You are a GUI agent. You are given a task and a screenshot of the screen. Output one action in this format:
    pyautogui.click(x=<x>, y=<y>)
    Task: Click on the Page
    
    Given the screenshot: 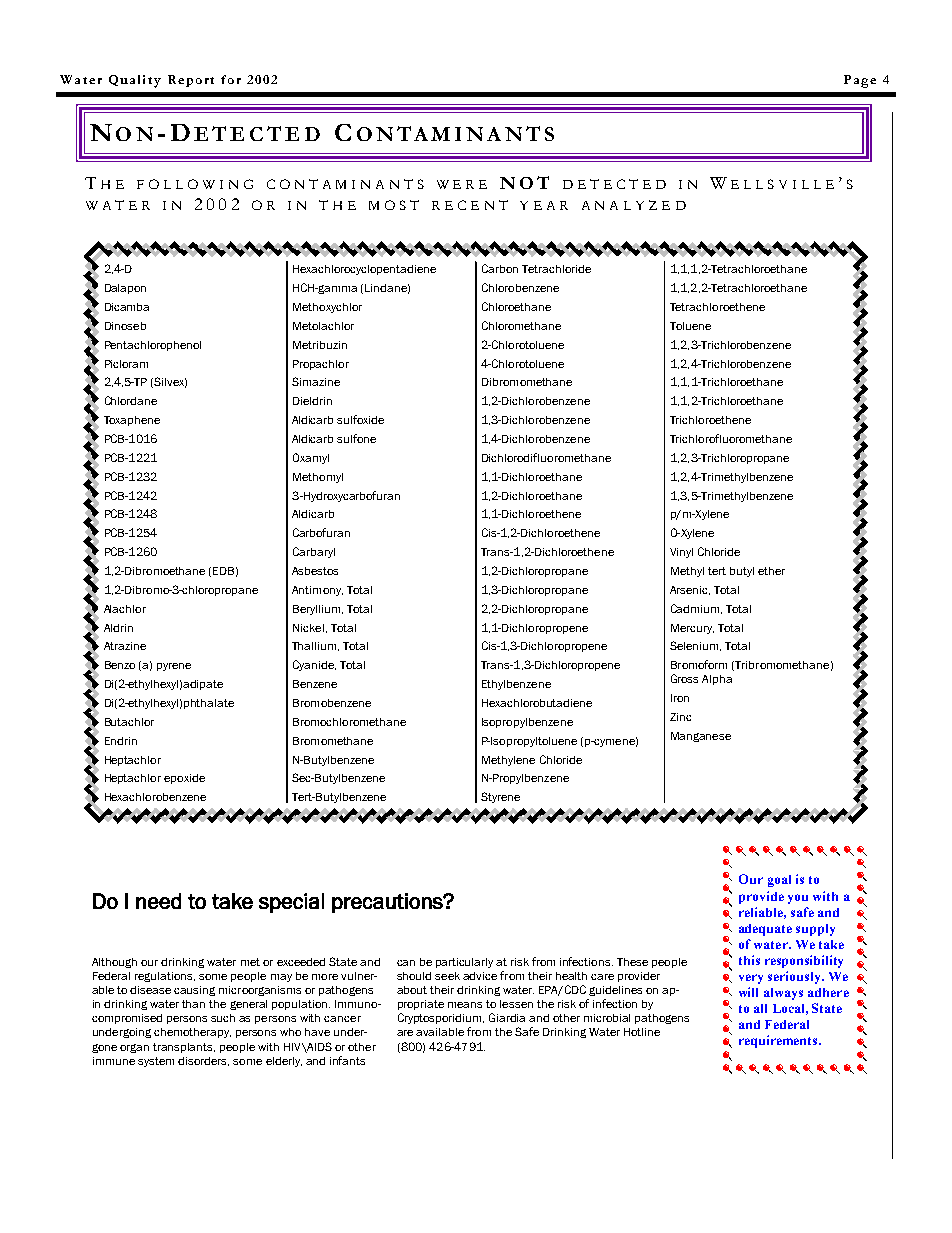 What is the action you would take?
    pyautogui.click(x=860, y=81)
